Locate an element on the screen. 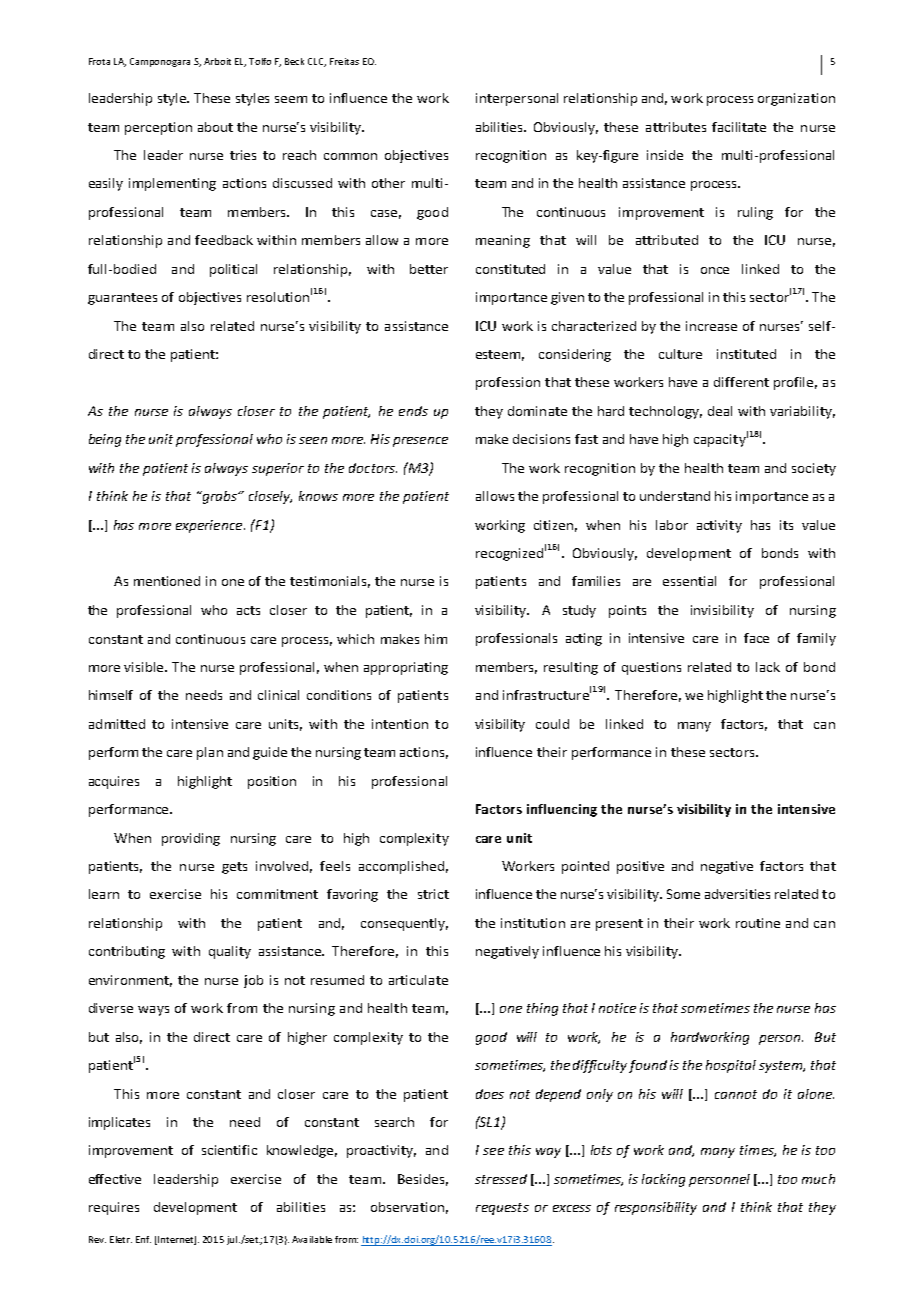  requests is located at coordinates (502, 1209).
